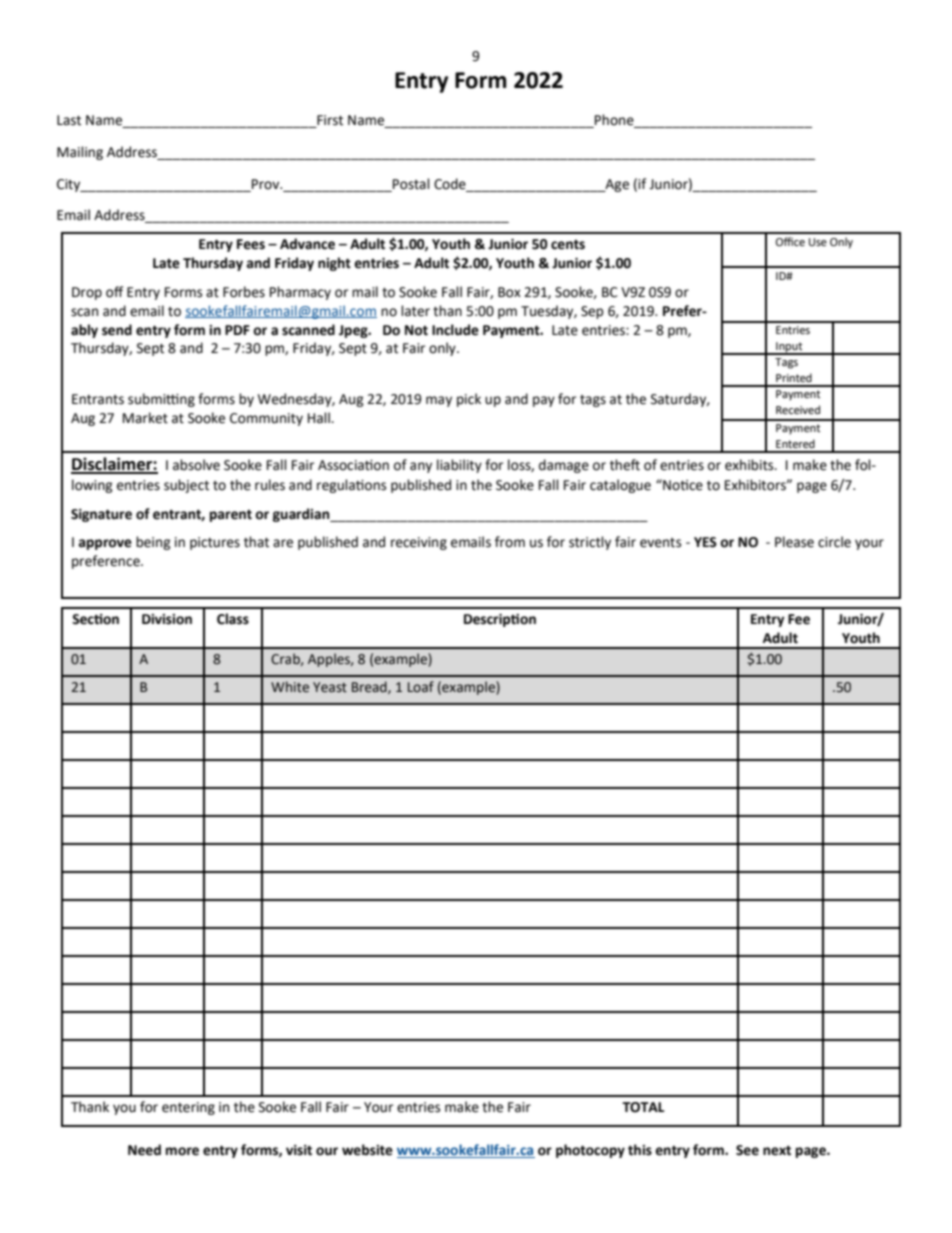 The width and height of the page is (952, 1233). What do you see at coordinates (69, 120) in the page?
I see `Last` at bounding box center [69, 120].
